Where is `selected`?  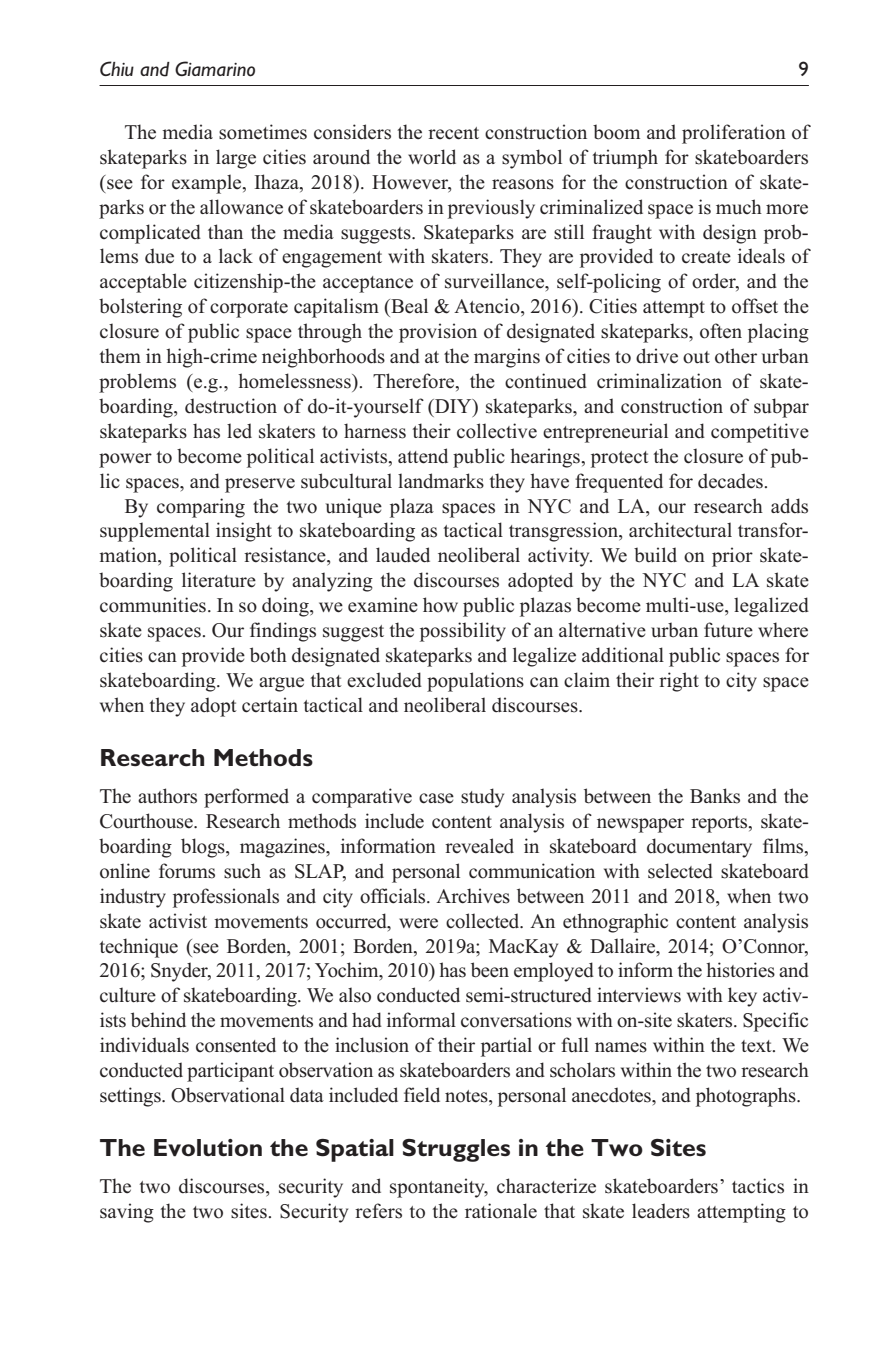 selected is located at coordinates (680, 871).
